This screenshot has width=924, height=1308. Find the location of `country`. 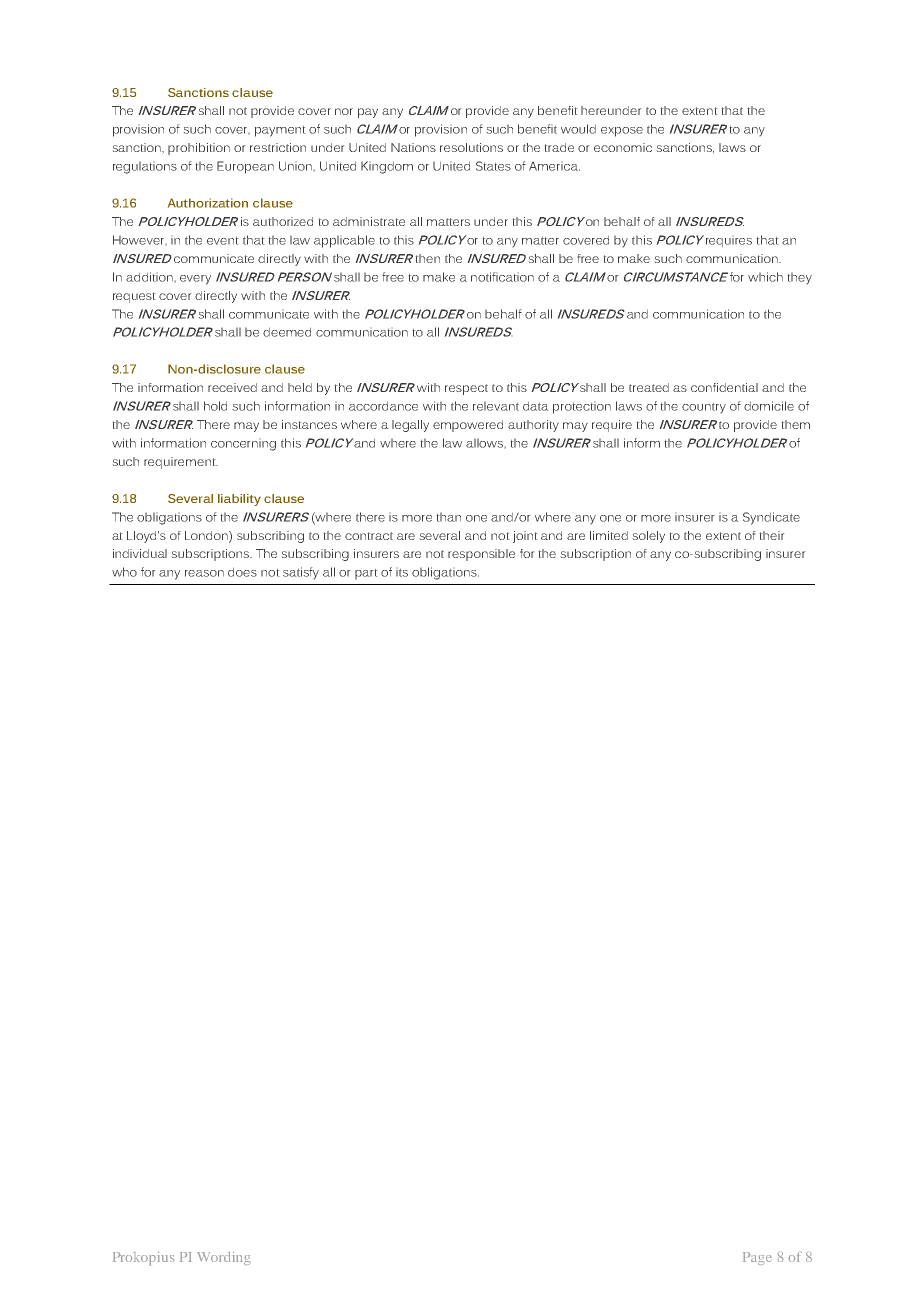

country is located at coordinates (704, 408).
